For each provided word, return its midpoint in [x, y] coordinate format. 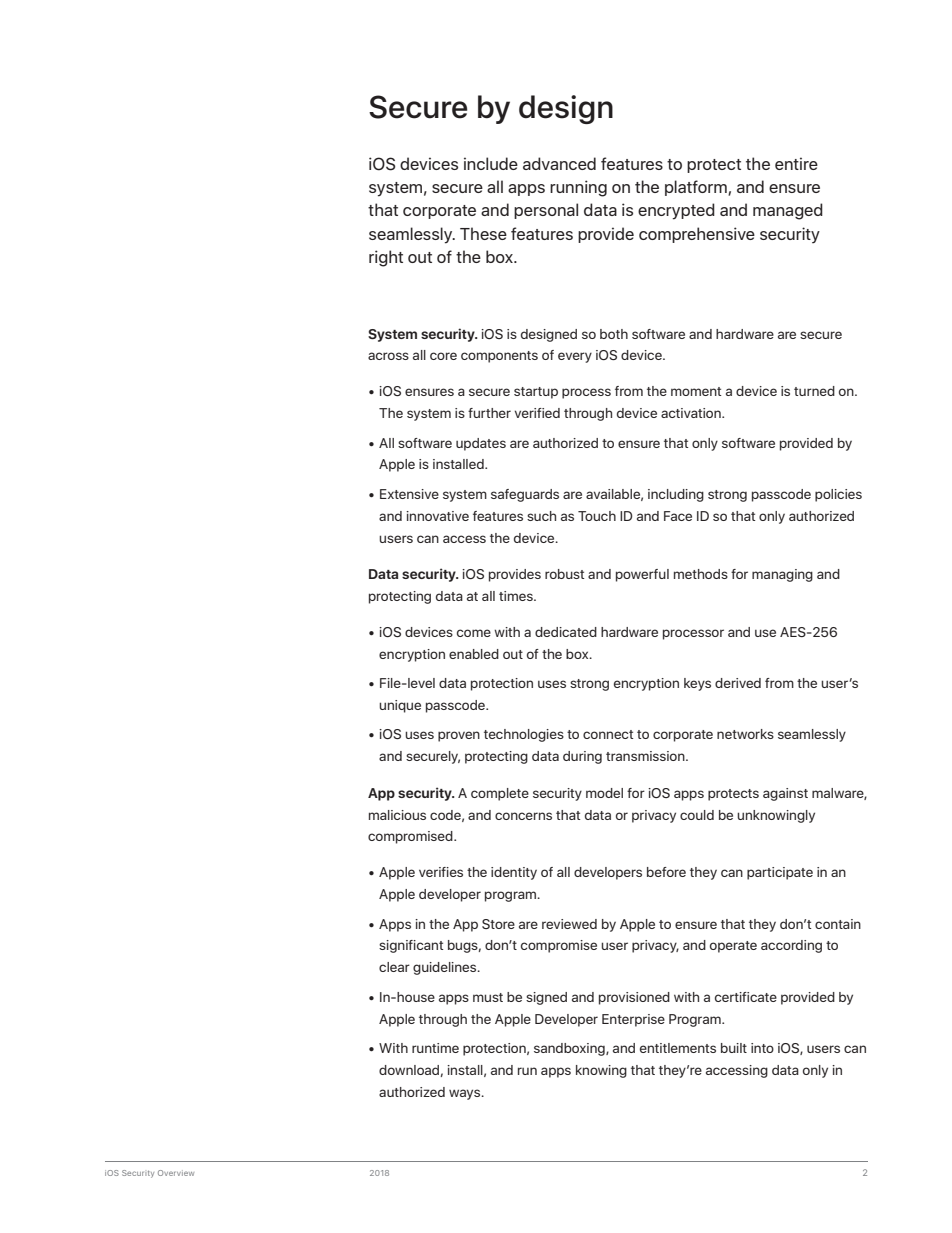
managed [788, 211]
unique [400, 706]
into [762, 1048]
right [386, 258]
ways [466, 1094]
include [491, 163]
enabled [474, 654]
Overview [176, 1173]
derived [738, 683]
